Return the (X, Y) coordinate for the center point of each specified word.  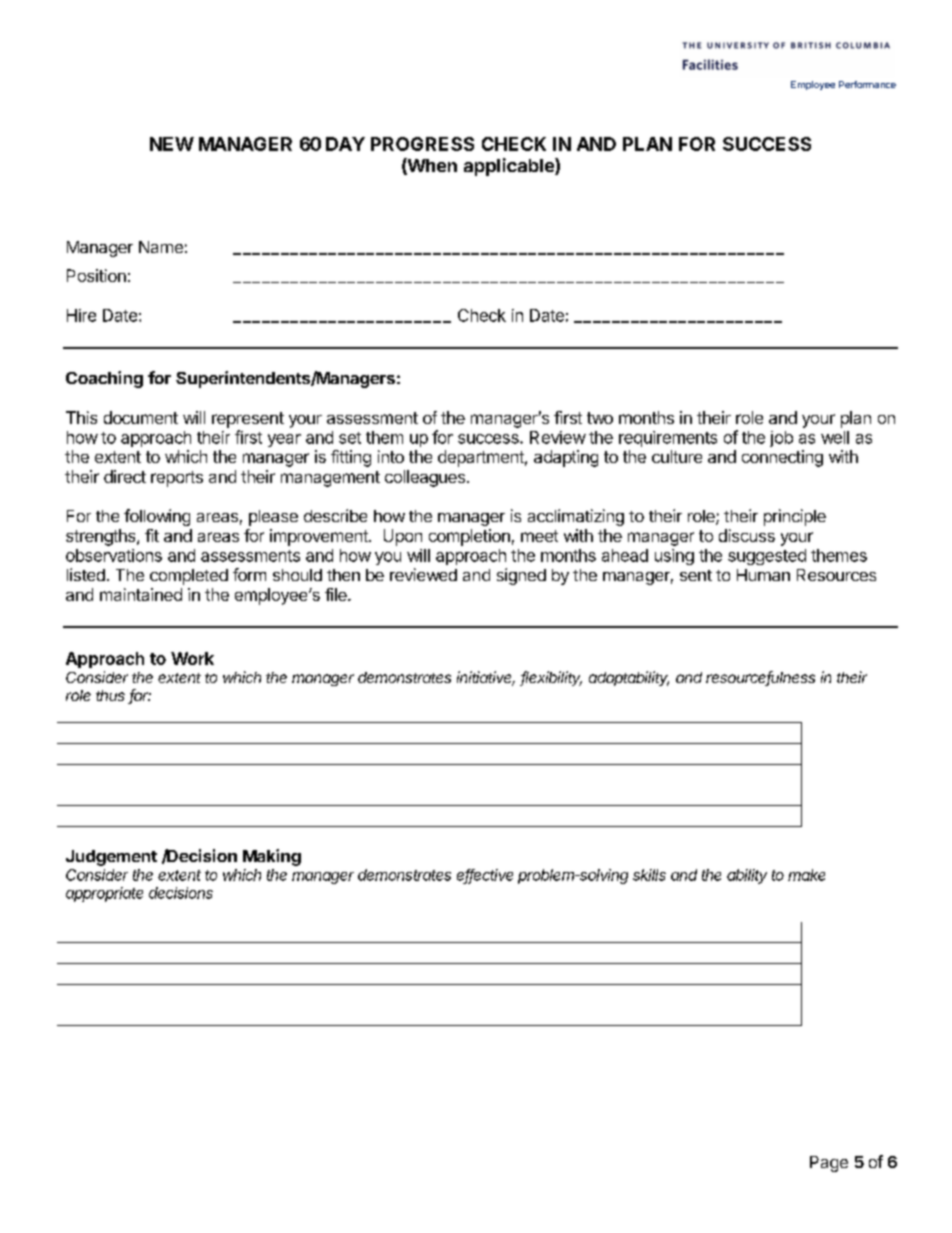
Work (192, 658)
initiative (486, 678)
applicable (510, 167)
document (141, 417)
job (781, 439)
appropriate (104, 894)
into (391, 456)
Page (829, 1164)
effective (485, 876)
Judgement (111, 858)
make (806, 875)
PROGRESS (422, 144)
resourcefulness (760, 678)
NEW (172, 144)
